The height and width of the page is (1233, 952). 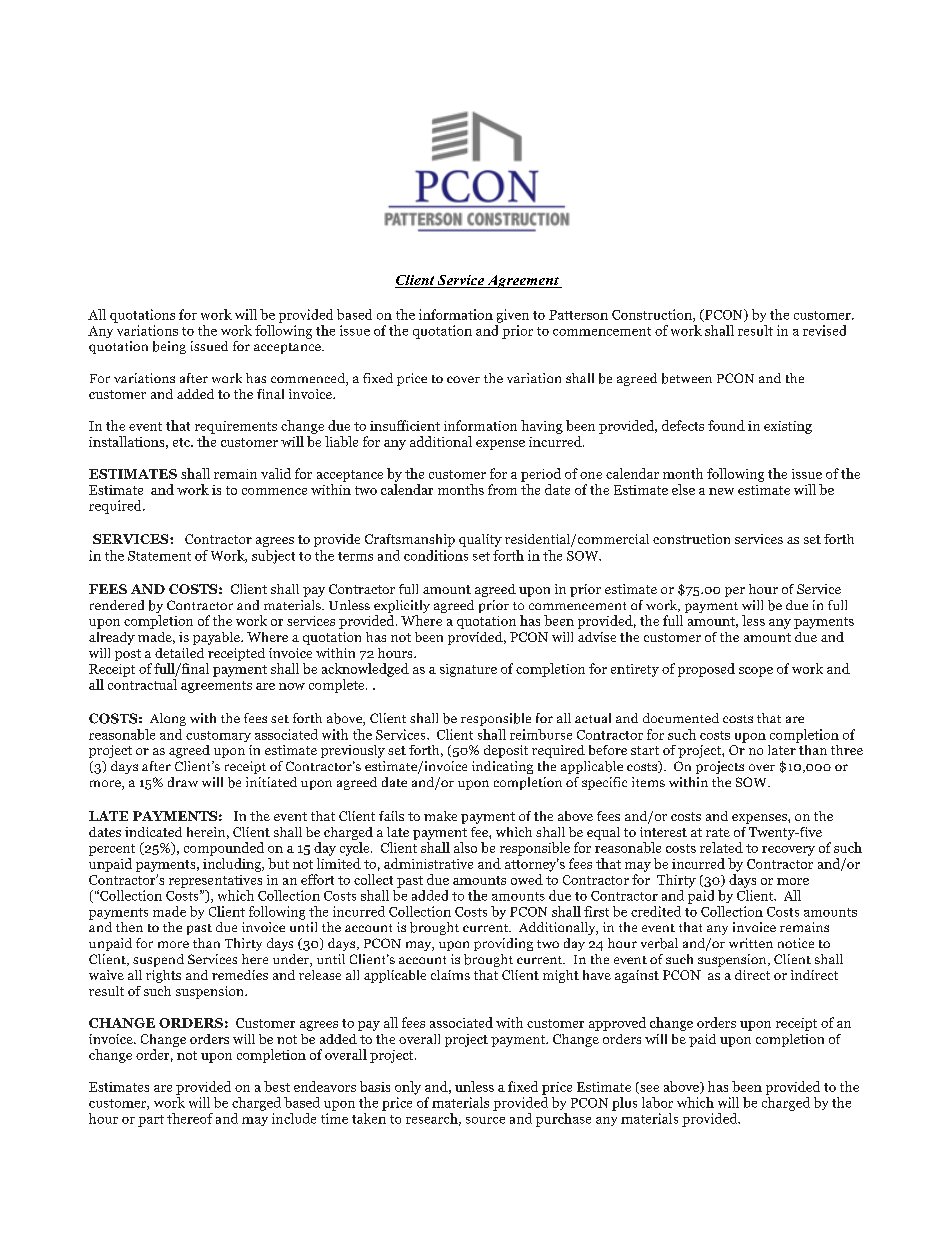 I want to click on revised, so click(x=824, y=330).
